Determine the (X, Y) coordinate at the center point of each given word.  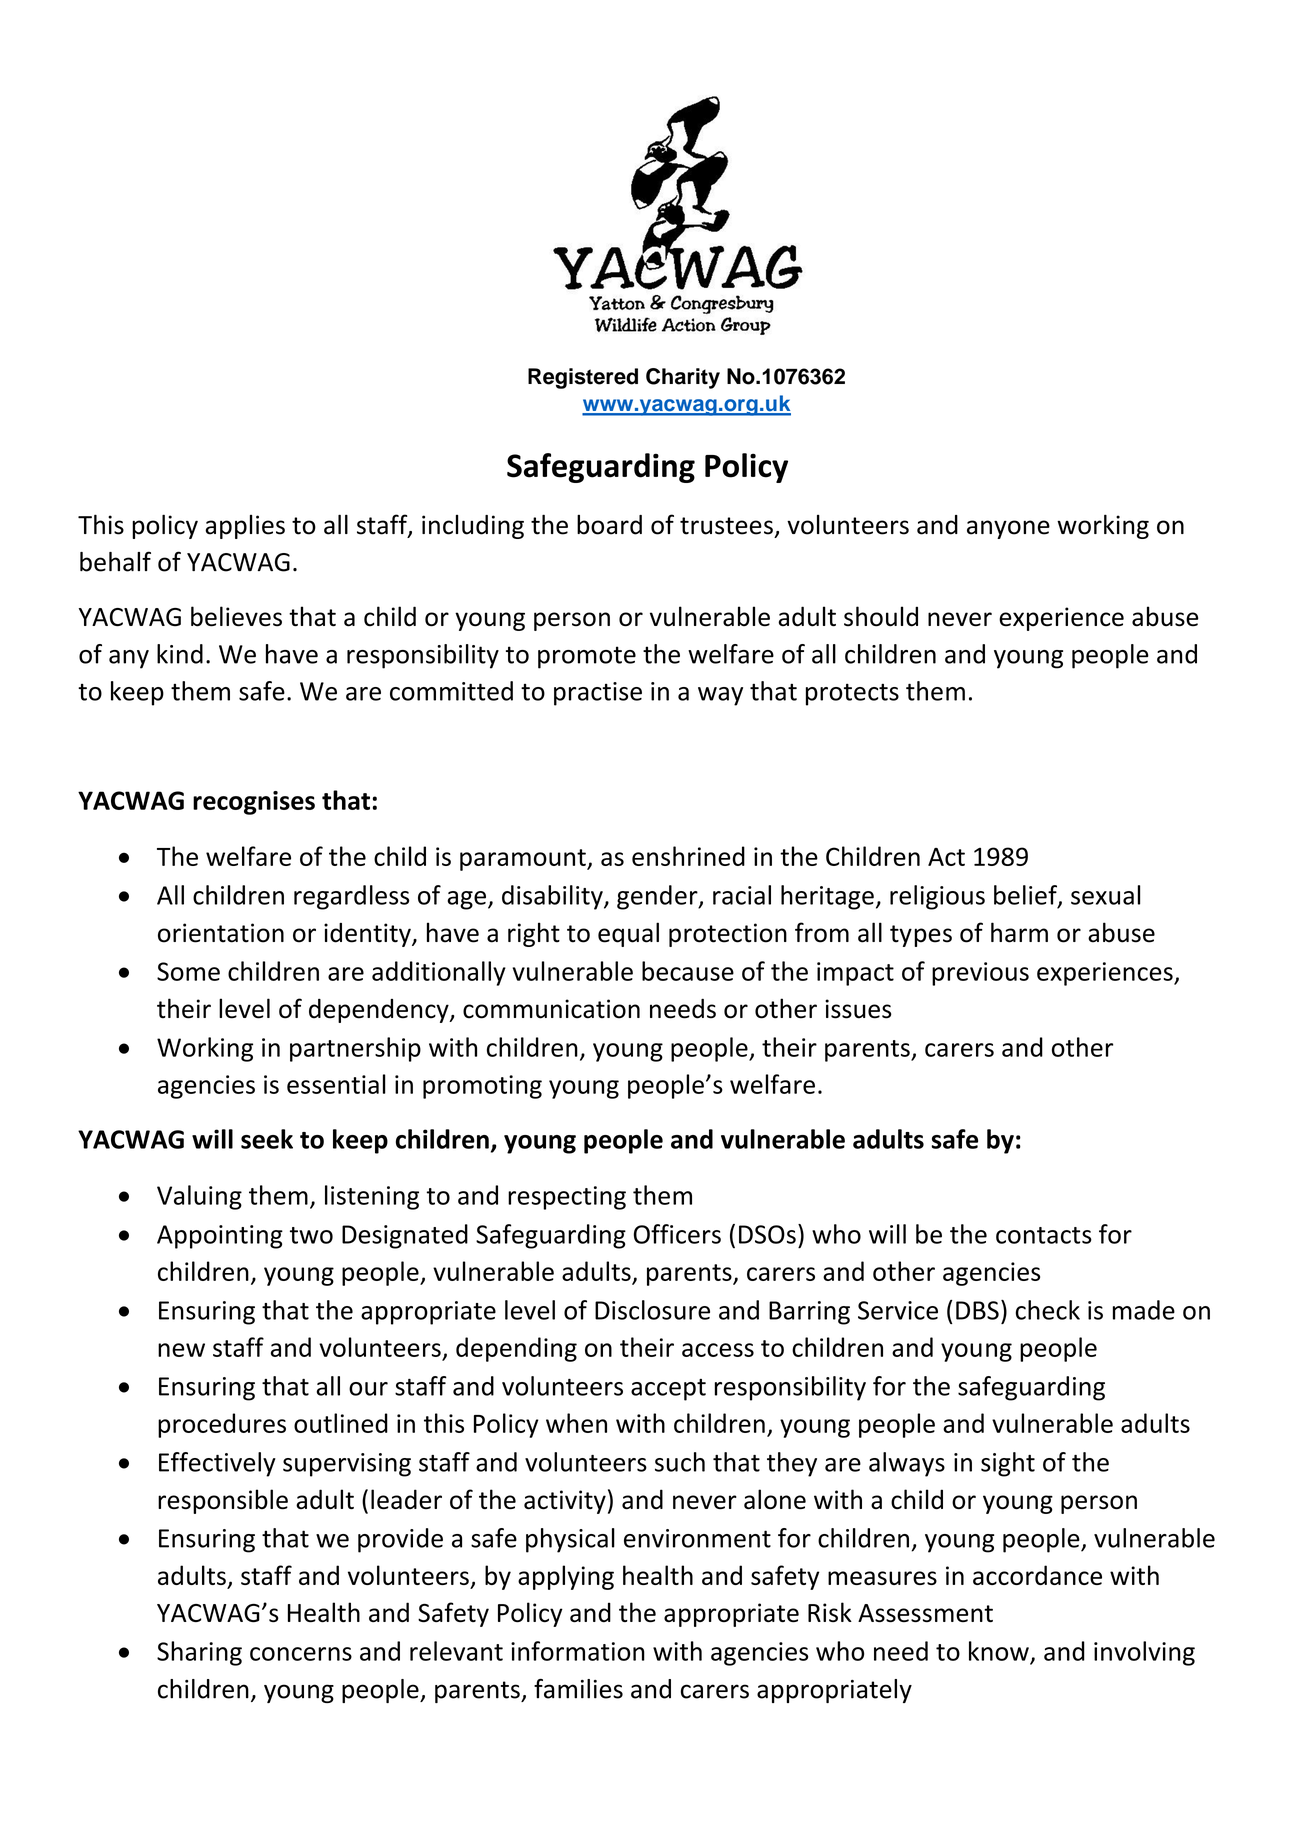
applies (245, 527)
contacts (1044, 1235)
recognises (254, 803)
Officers (677, 1234)
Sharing (199, 1653)
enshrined (688, 856)
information (578, 1651)
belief (1026, 896)
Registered (583, 378)
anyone (1008, 529)
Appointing (220, 1237)
